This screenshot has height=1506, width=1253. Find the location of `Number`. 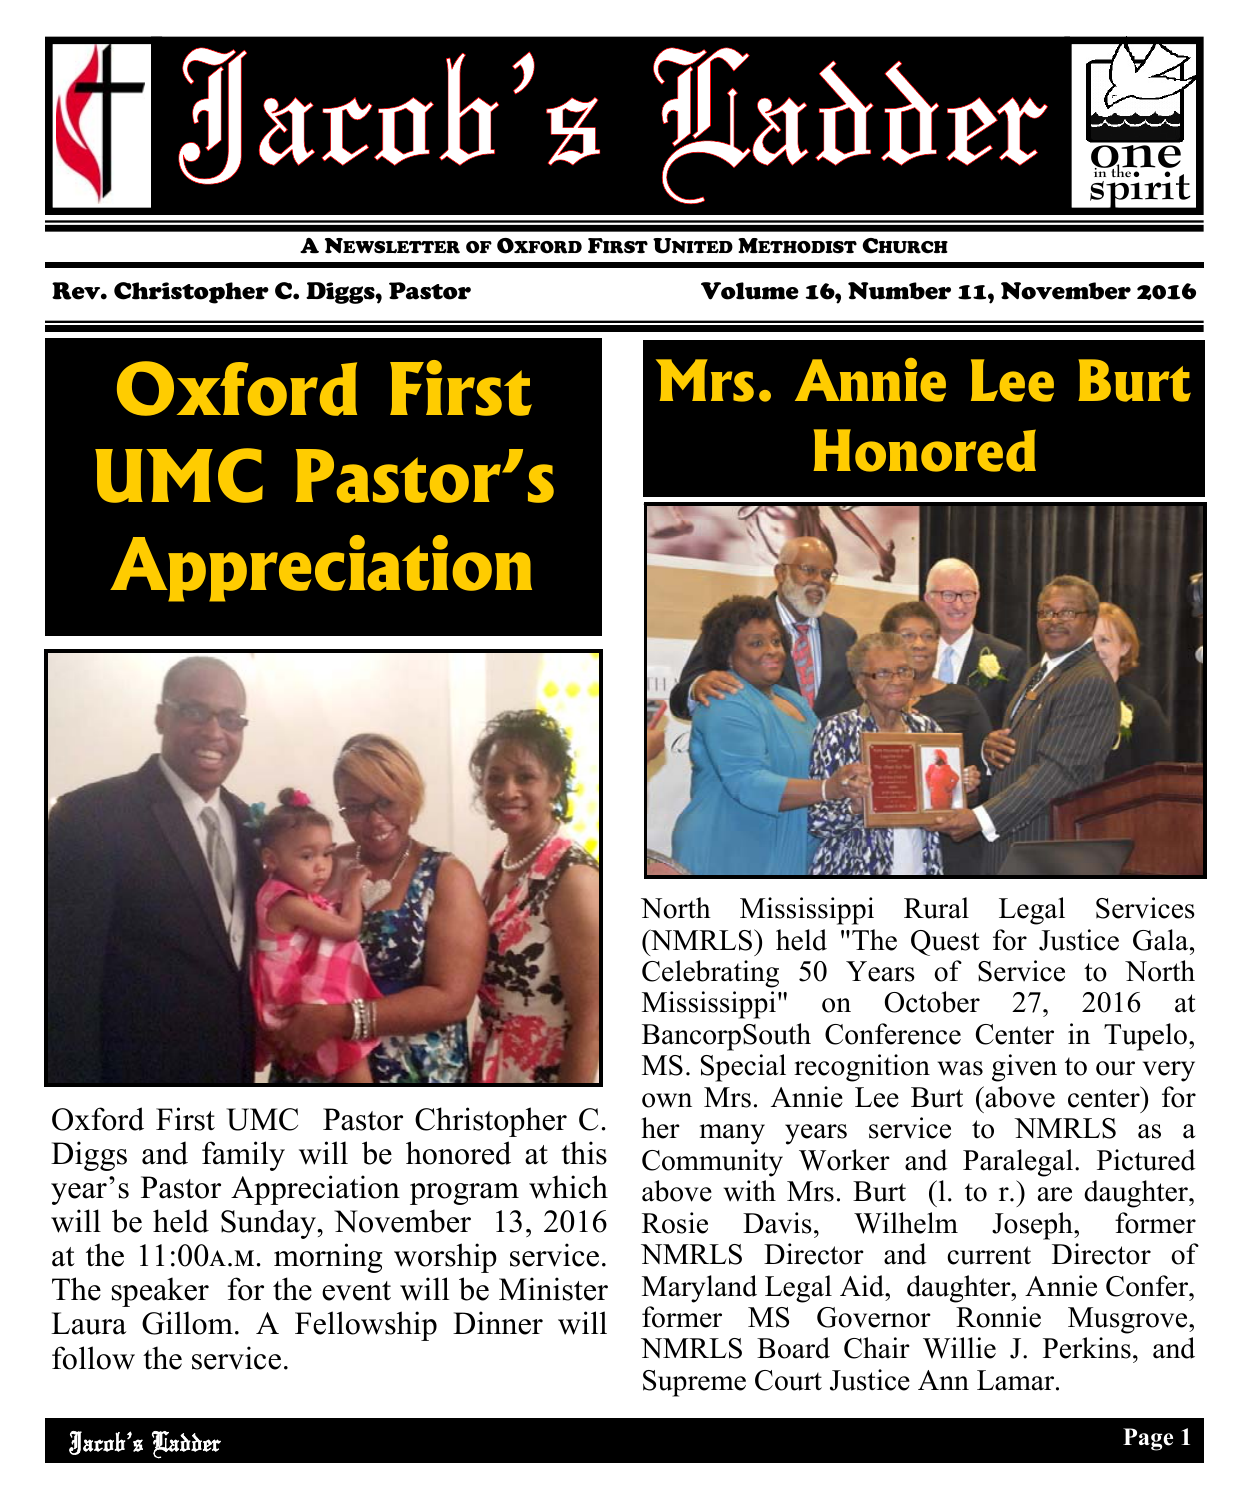

Number is located at coordinates (899, 291).
